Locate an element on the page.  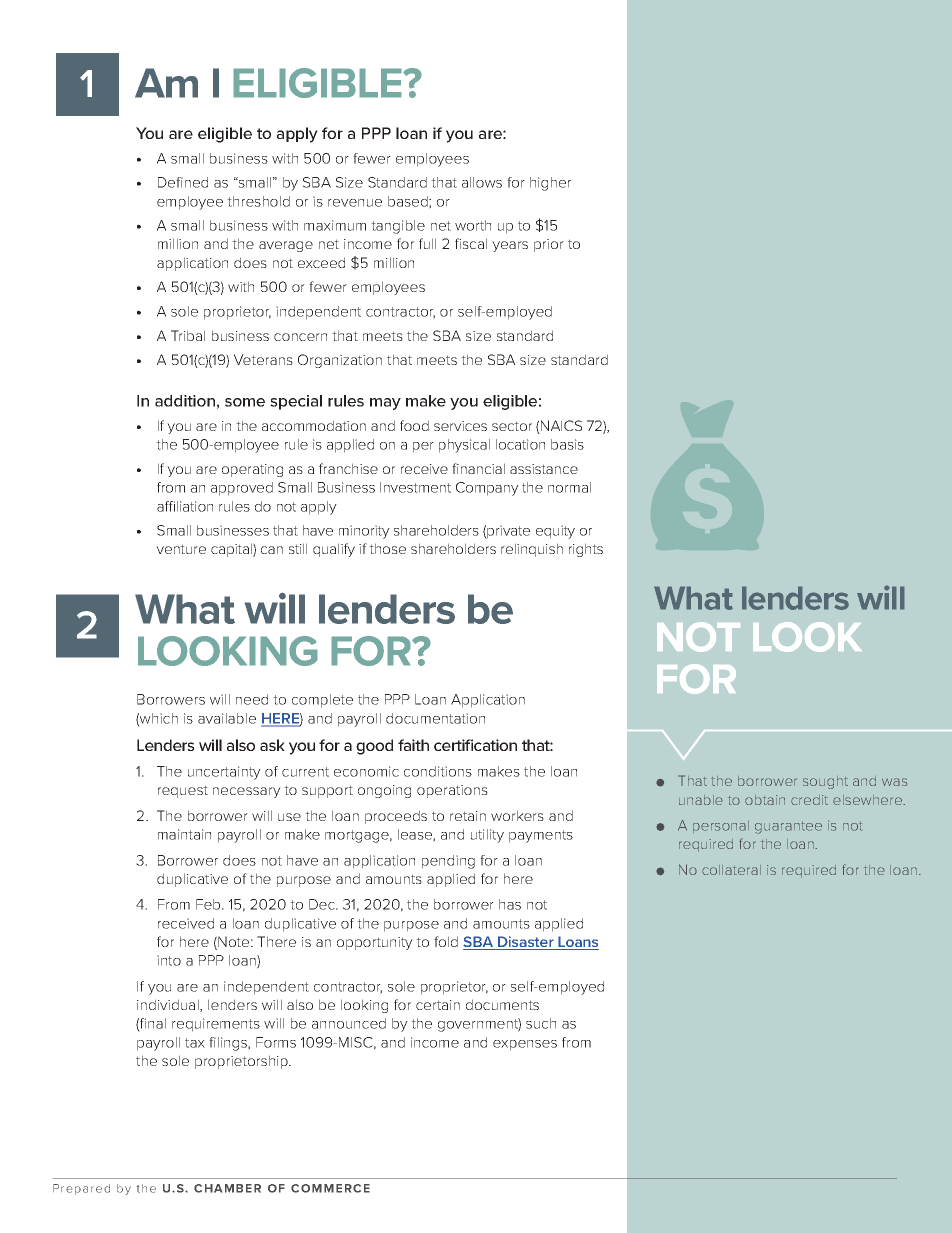
payments is located at coordinates (541, 836).
